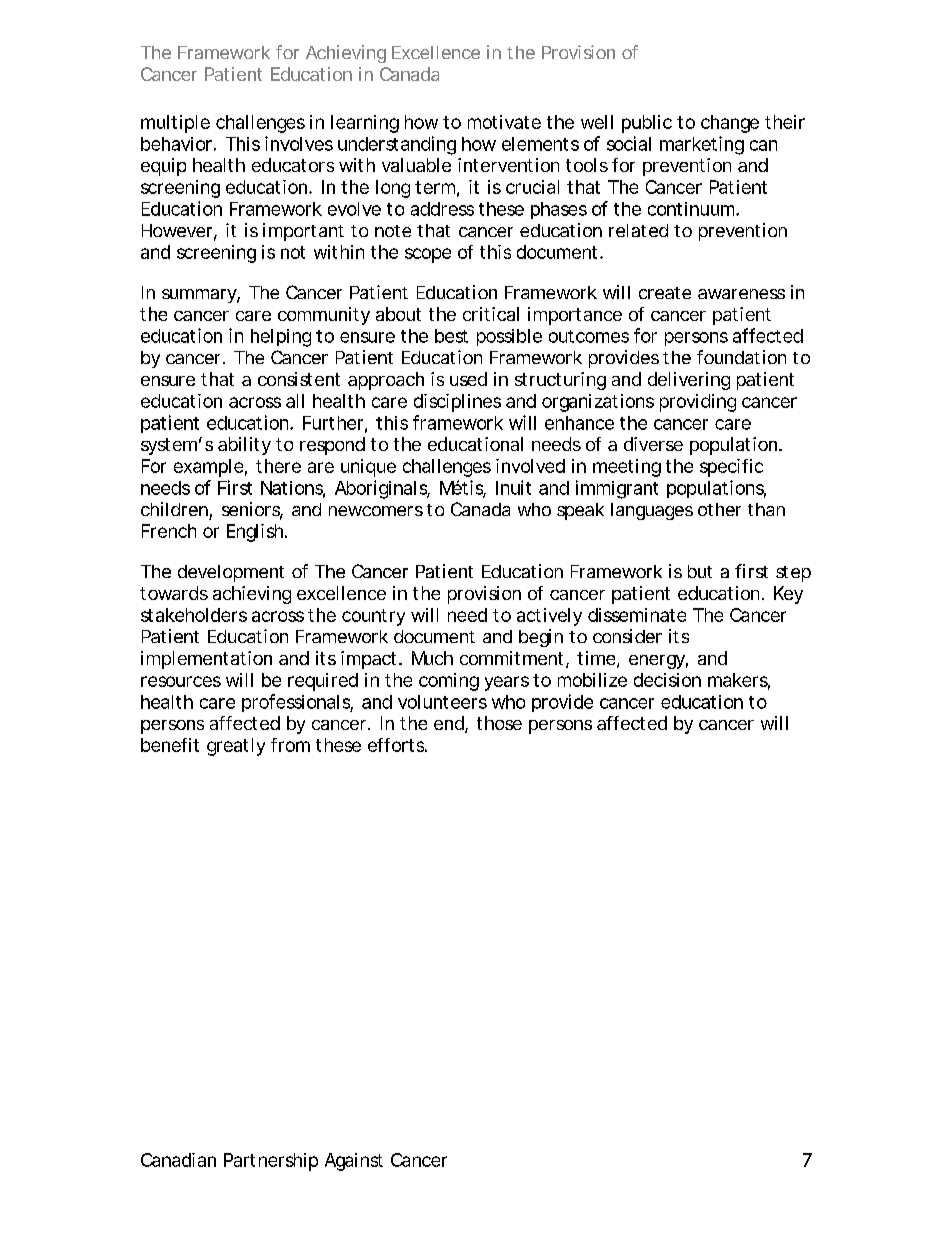 This screenshot has width=952, height=1233. Describe the element at coordinates (702, 145) in the screenshot. I see `marketing` at that location.
